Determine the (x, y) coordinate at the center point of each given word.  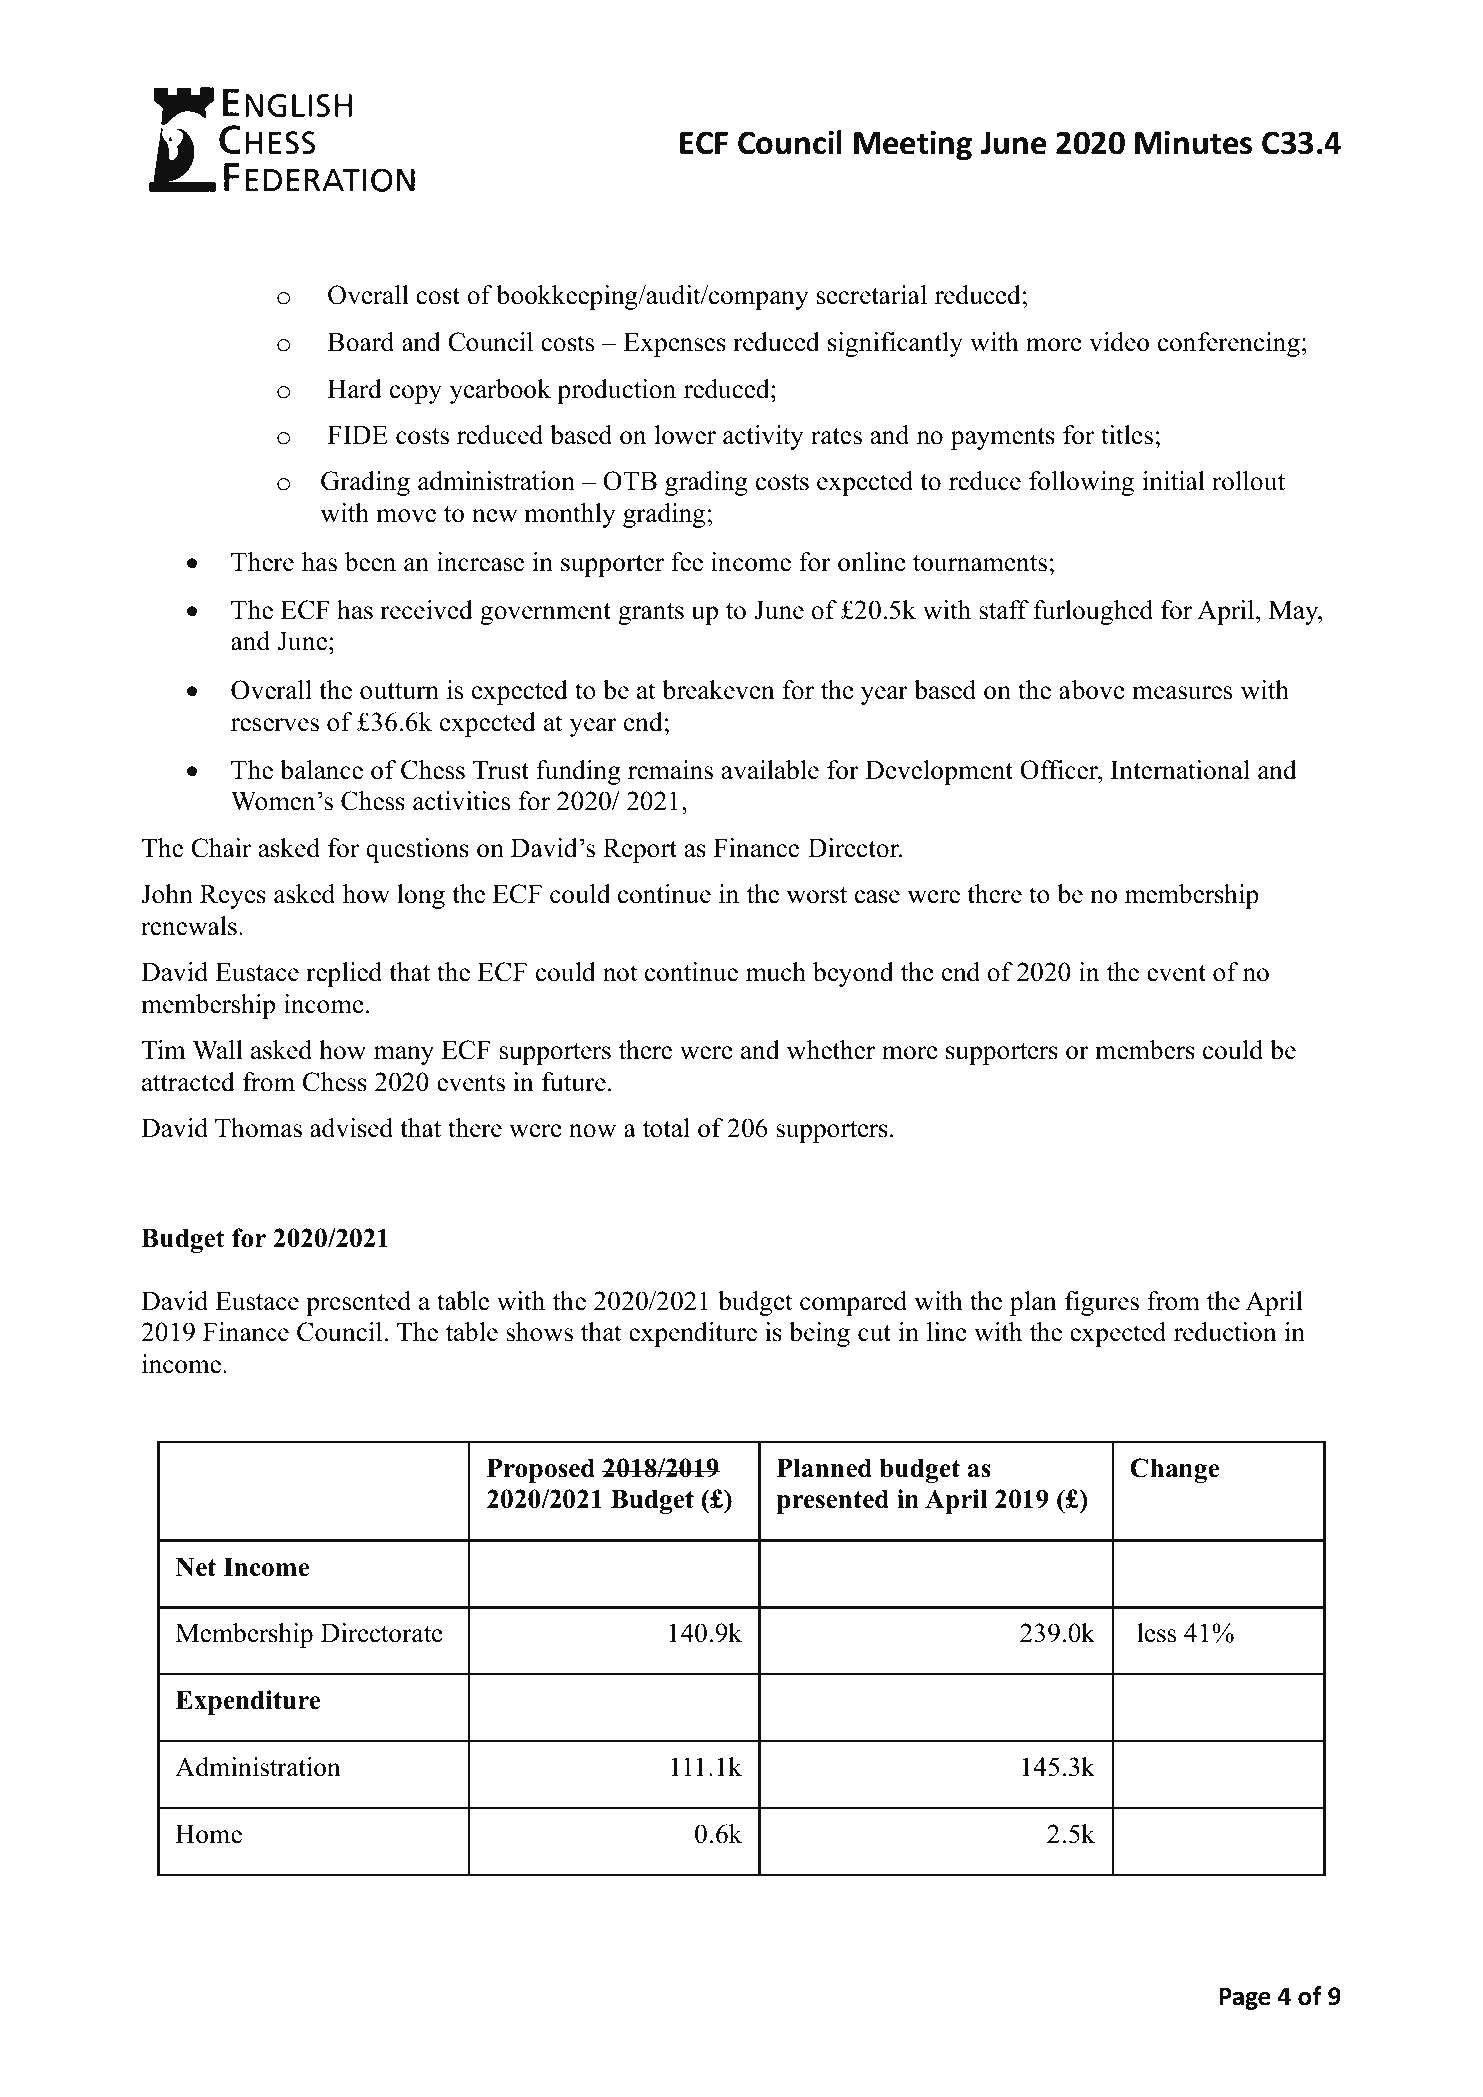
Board (361, 342)
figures (1102, 1303)
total (666, 1128)
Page (1245, 1998)
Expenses (675, 345)
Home (209, 1834)
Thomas (258, 1128)
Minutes (1193, 143)
